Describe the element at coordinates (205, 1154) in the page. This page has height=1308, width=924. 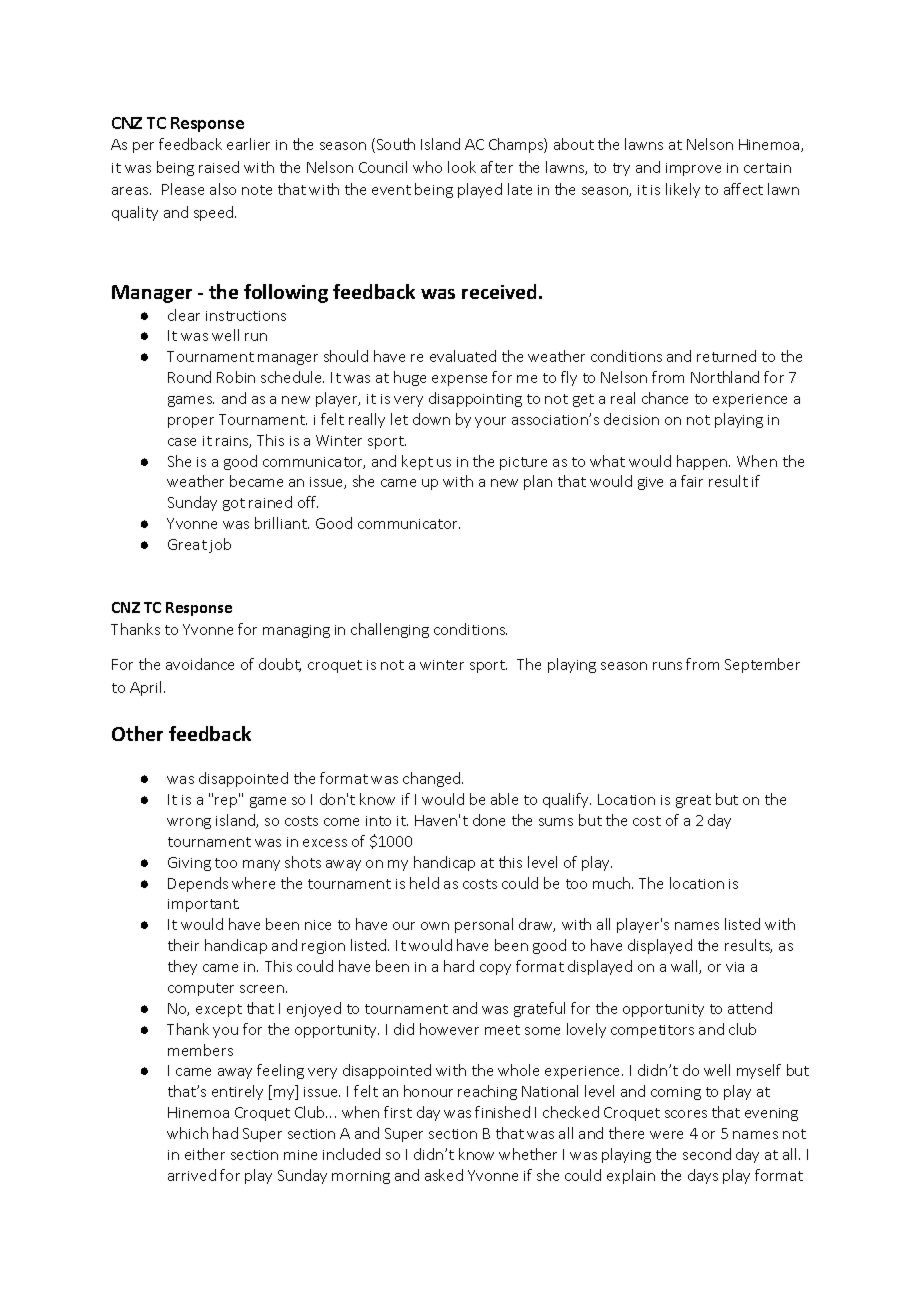
I see `either` at that location.
